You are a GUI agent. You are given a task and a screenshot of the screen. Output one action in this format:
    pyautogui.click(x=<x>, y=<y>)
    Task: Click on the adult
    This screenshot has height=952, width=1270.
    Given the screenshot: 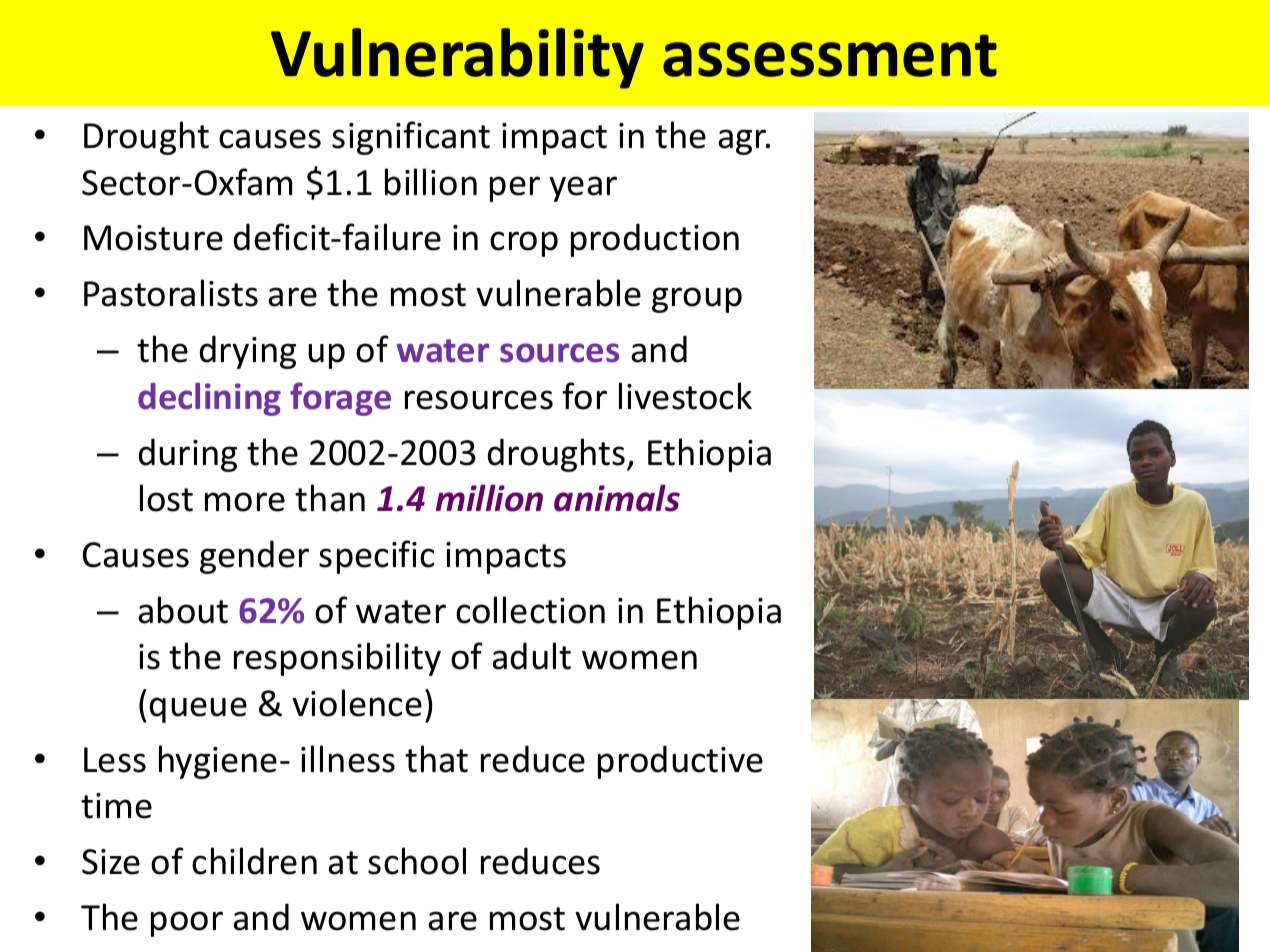 What is the action you would take?
    pyautogui.click(x=531, y=656)
